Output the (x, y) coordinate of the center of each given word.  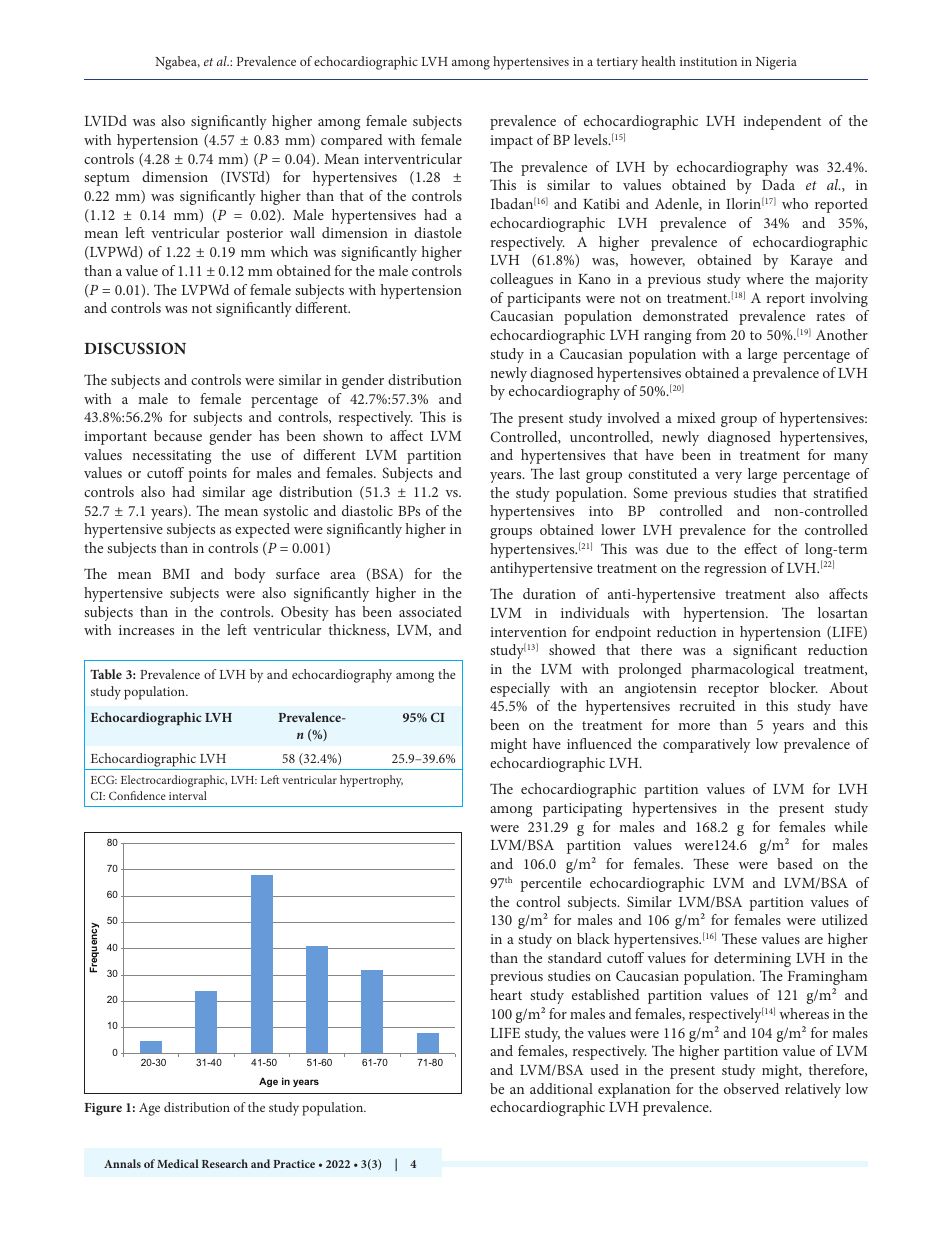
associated (430, 611)
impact (511, 142)
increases (146, 630)
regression (735, 570)
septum (107, 179)
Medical (178, 1163)
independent (782, 122)
